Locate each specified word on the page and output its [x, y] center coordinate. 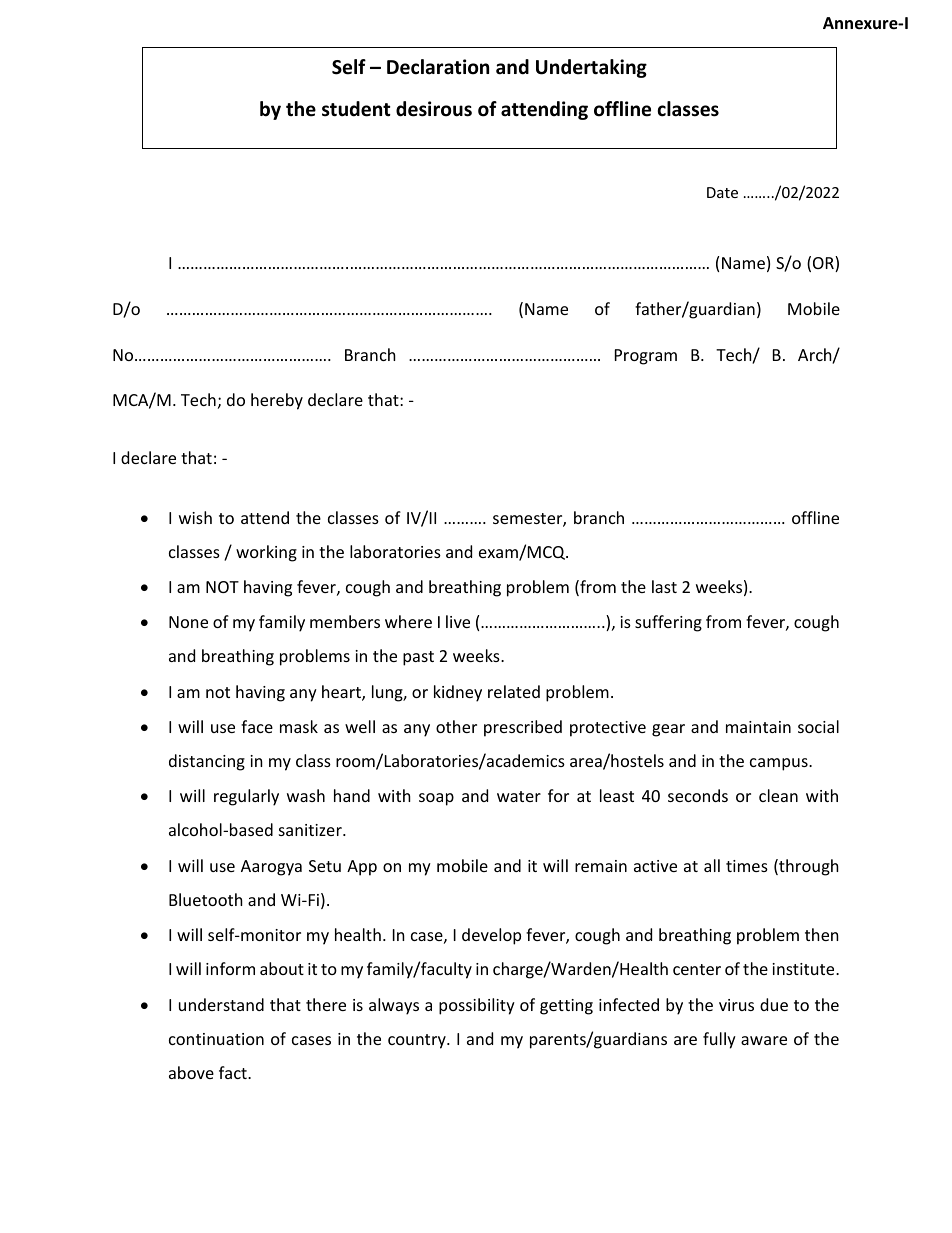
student [356, 109]
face [257, 726]
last [664, 586]
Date [722, 192]
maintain [758, 727]
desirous [434, 109]
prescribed [523, 728]
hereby [277, 401]
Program [646, 357]
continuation [216, 1039]
